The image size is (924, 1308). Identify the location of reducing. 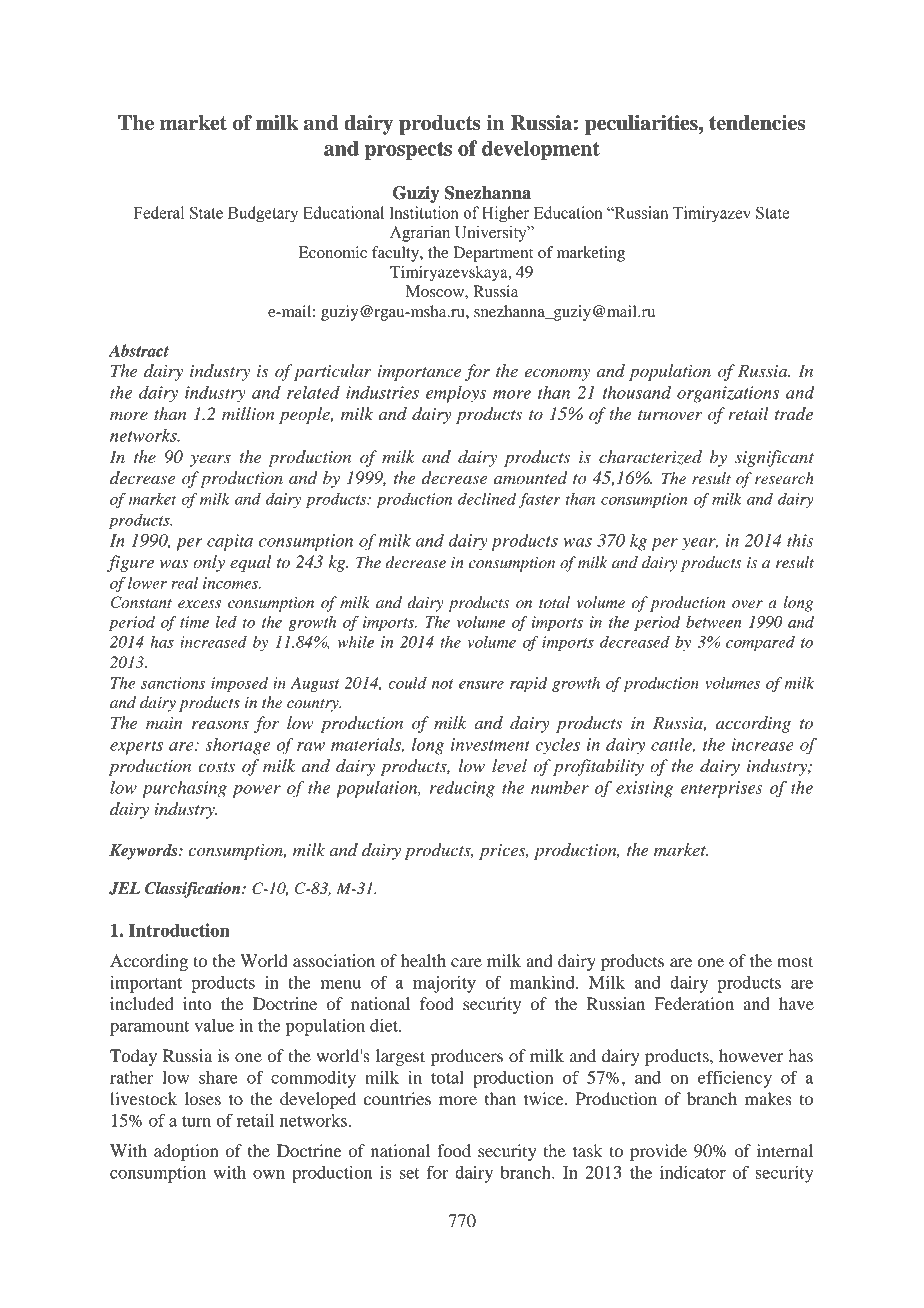
(462, 789).
